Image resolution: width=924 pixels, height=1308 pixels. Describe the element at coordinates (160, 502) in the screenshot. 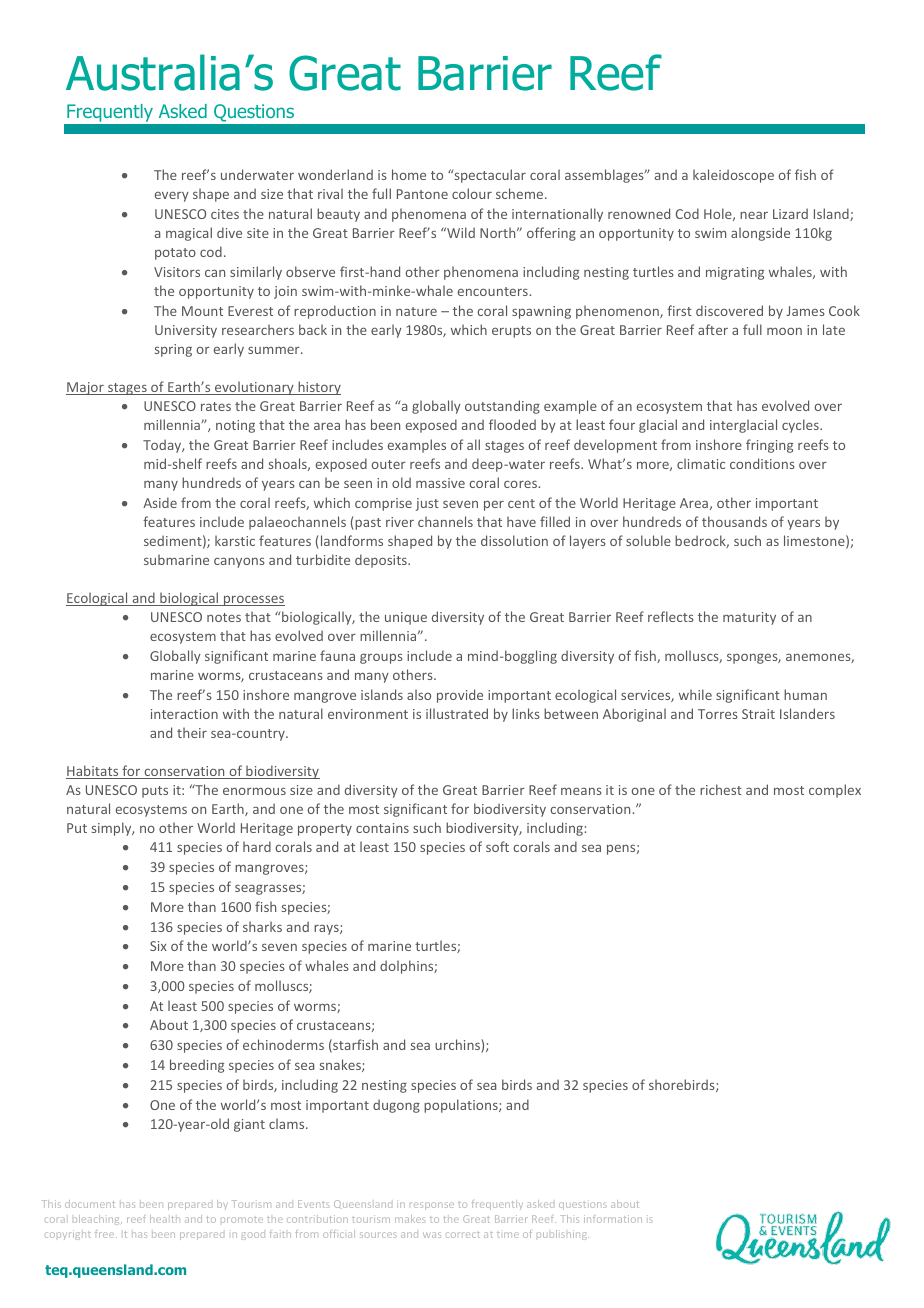

I see `Aside` at that location.
